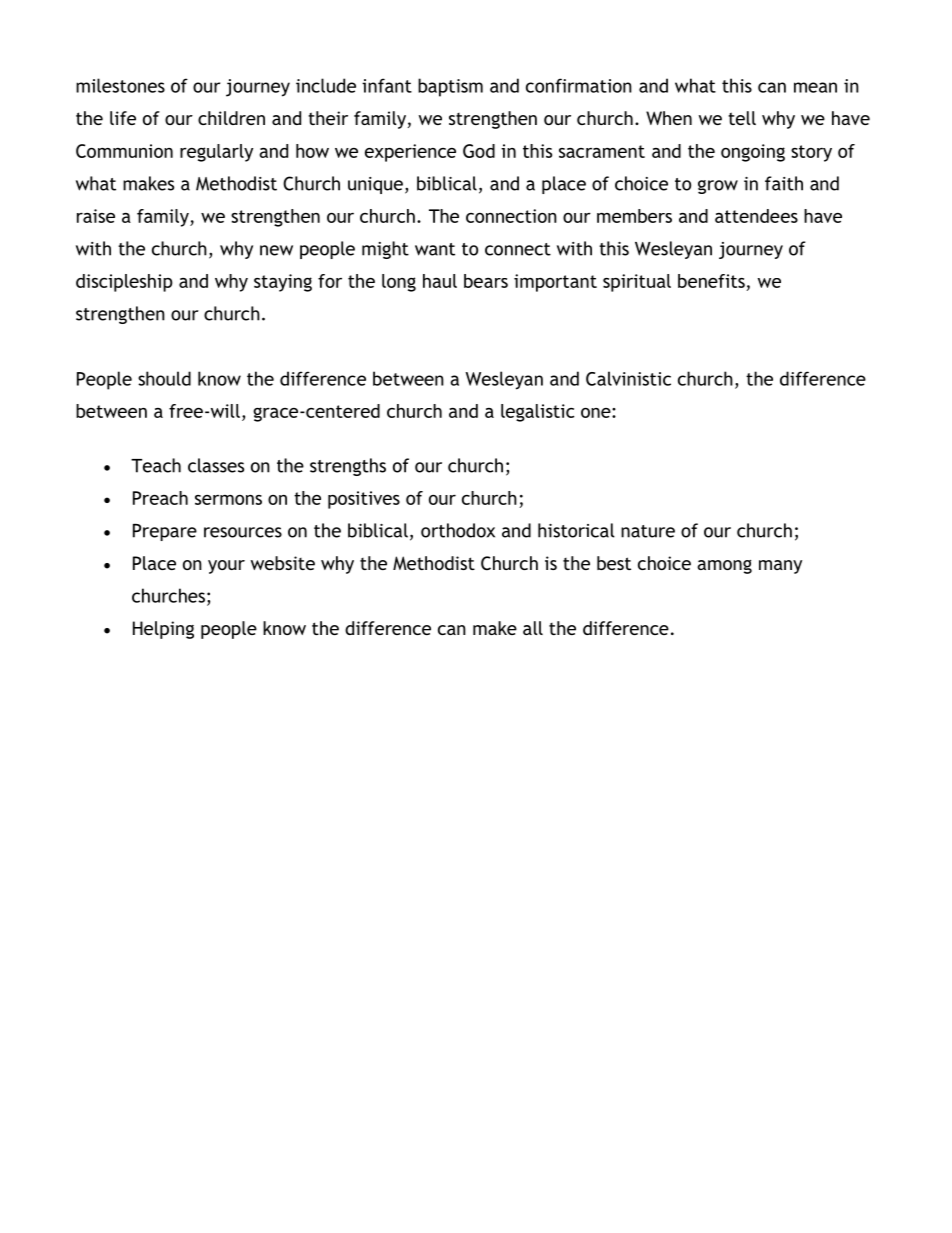 This screenshot has width=952, height=1233. What do you see at coordinates (124, 283) in the screenshot?
I see `discipleship` at bounding box center [124, 283].
